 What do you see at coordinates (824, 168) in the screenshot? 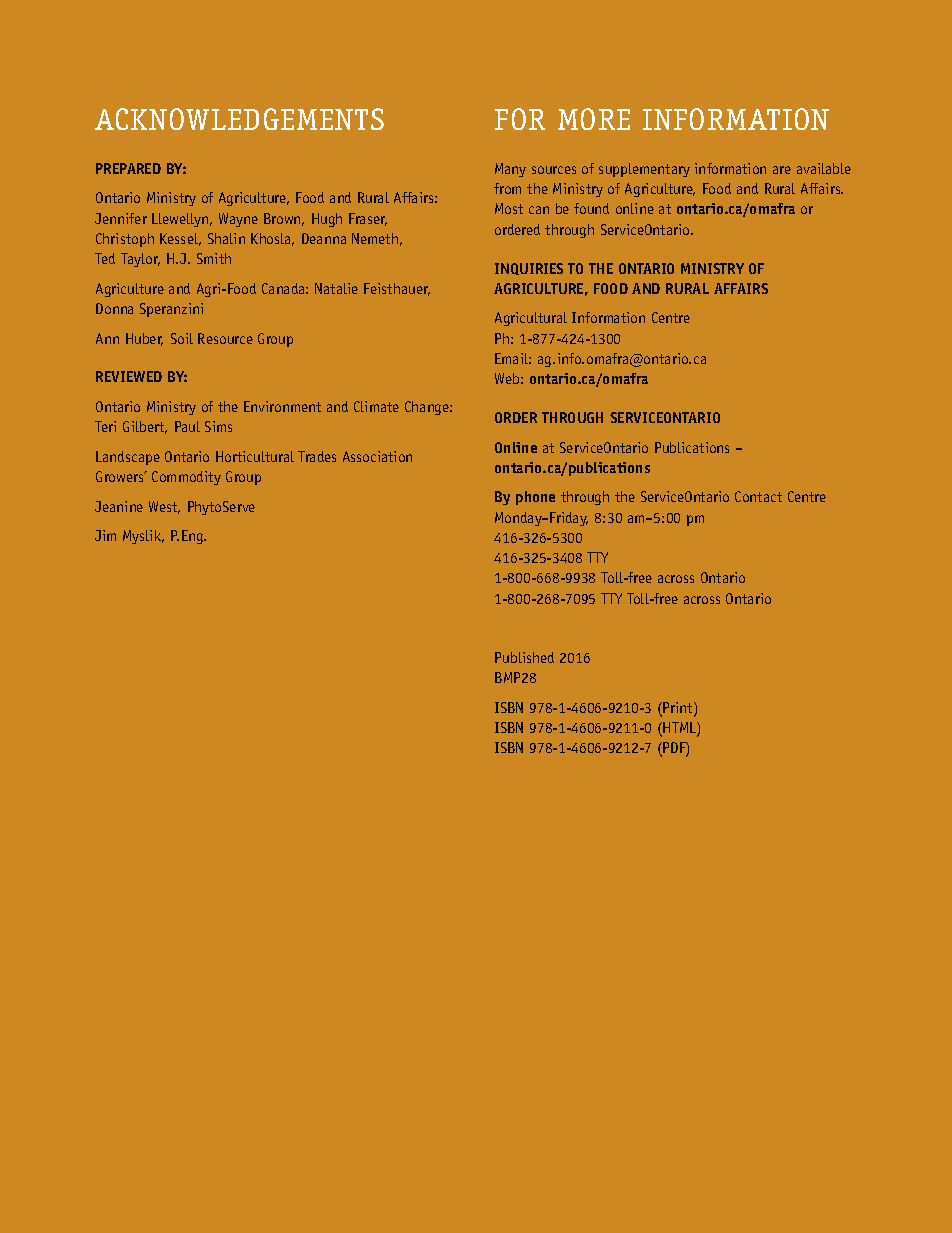
I see `available` at bounding box center [824, 168].
